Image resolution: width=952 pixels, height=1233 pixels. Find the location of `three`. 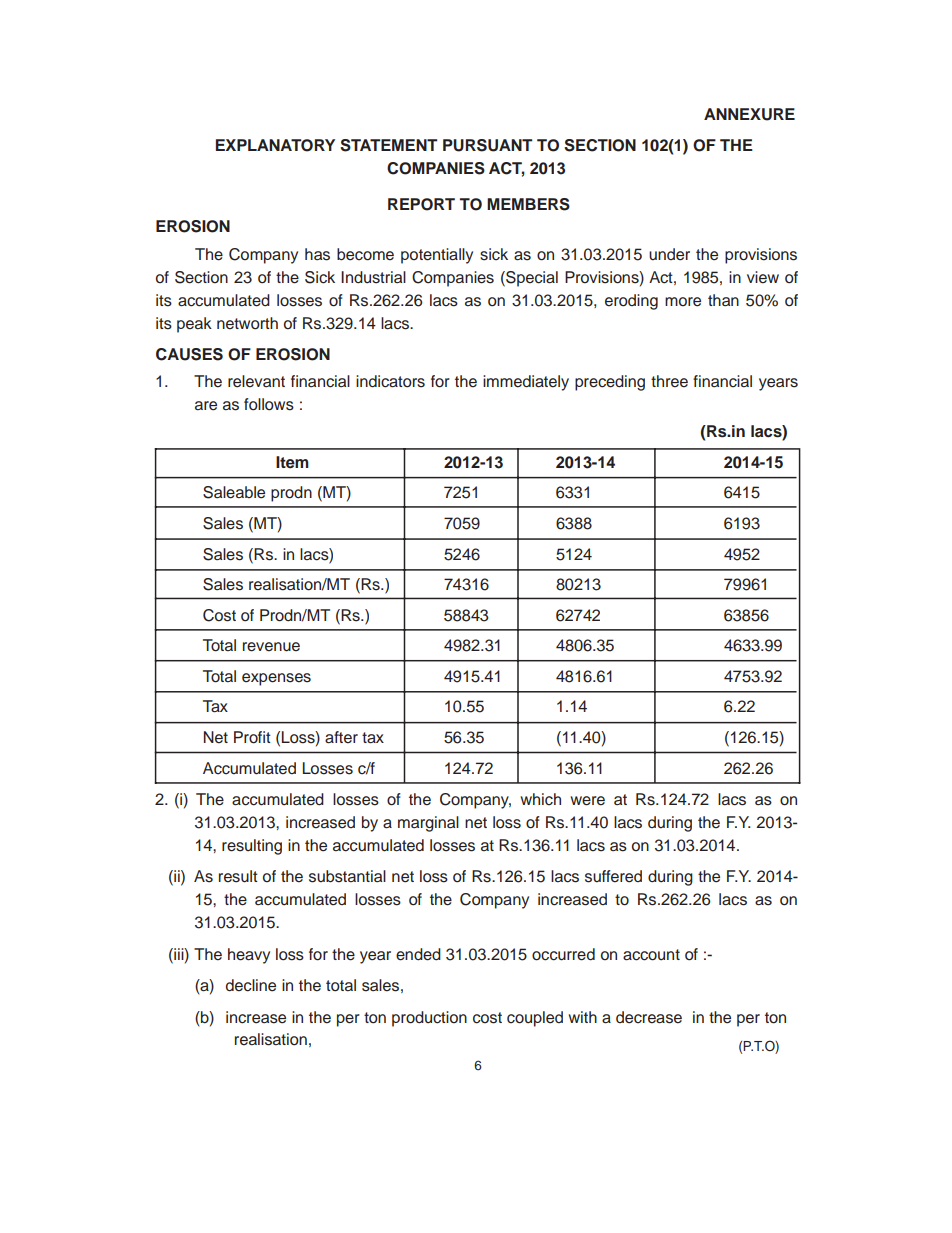

three is located at coordinates (669, 381).
